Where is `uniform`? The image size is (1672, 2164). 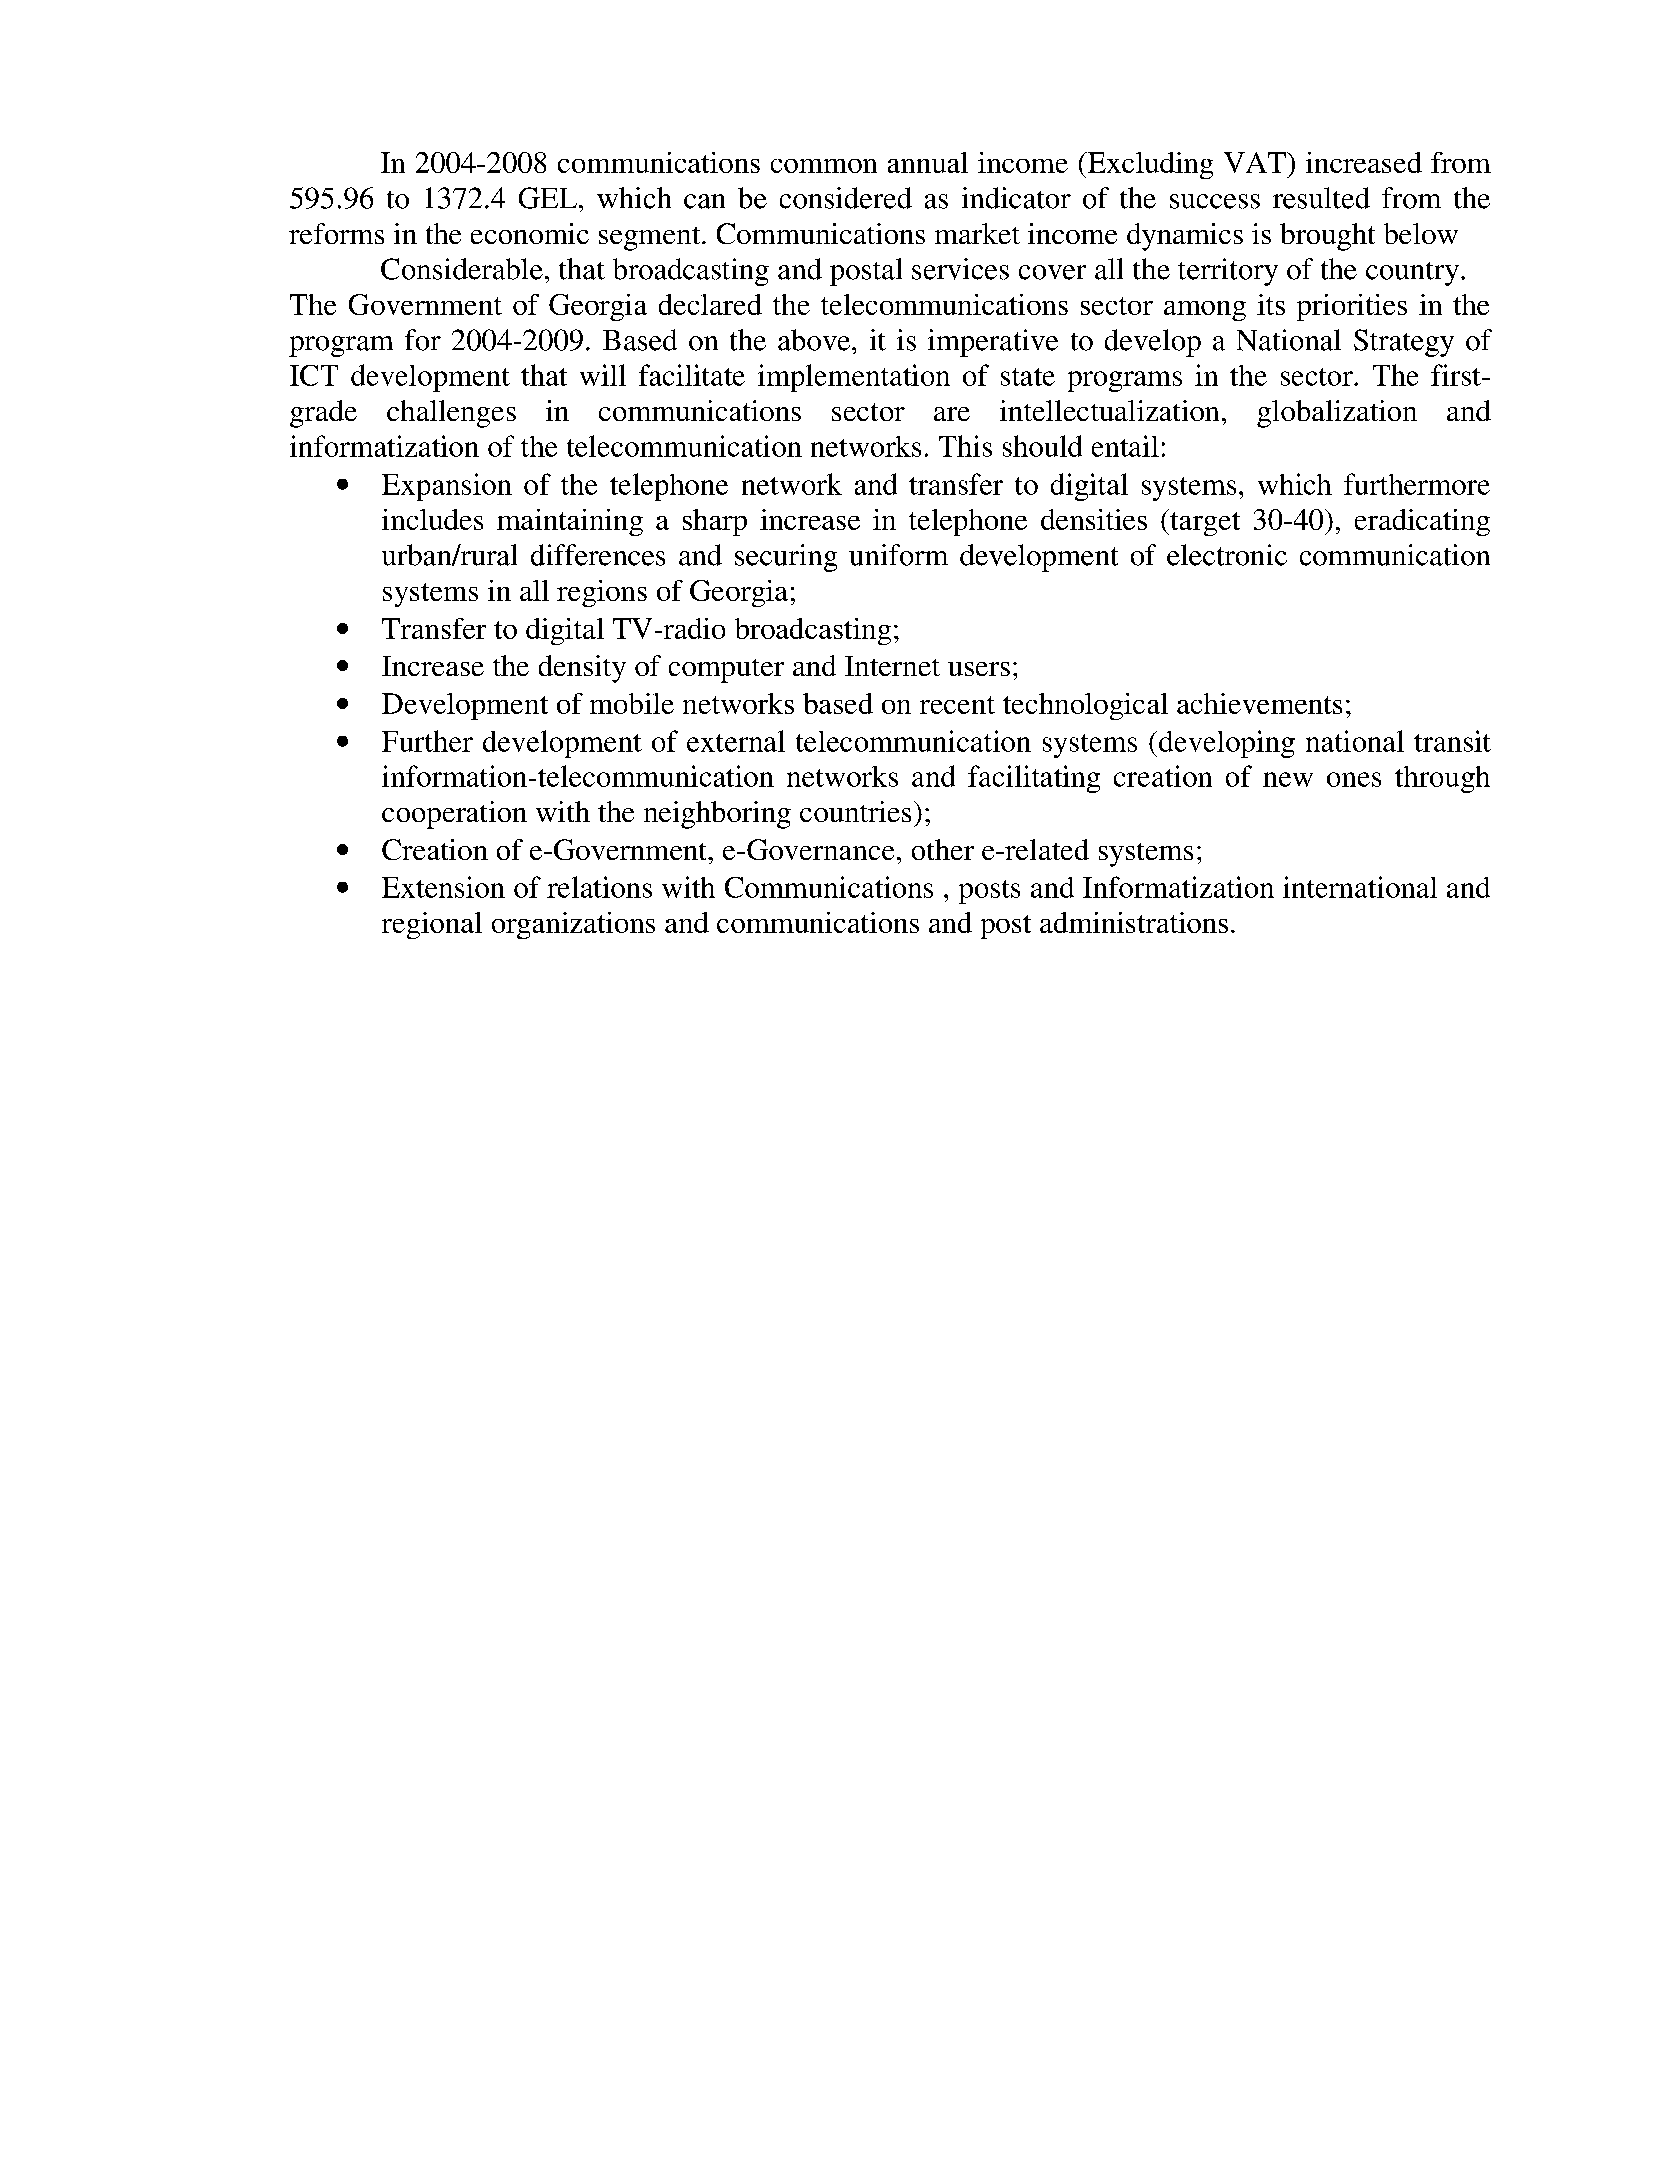
uniform is located at coordinates (898, 555).
